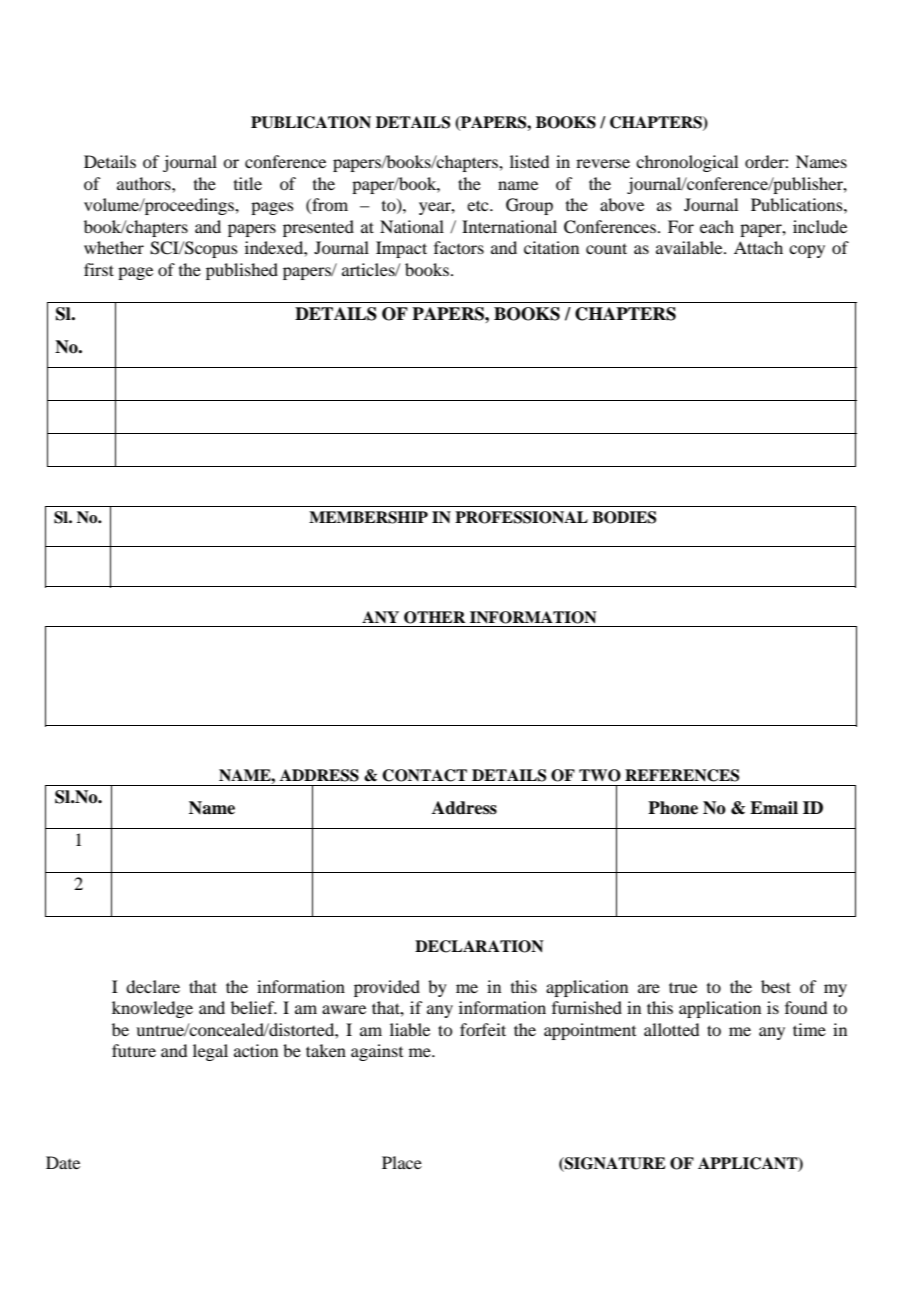  I want to click on Date, so click(63, 1162).
